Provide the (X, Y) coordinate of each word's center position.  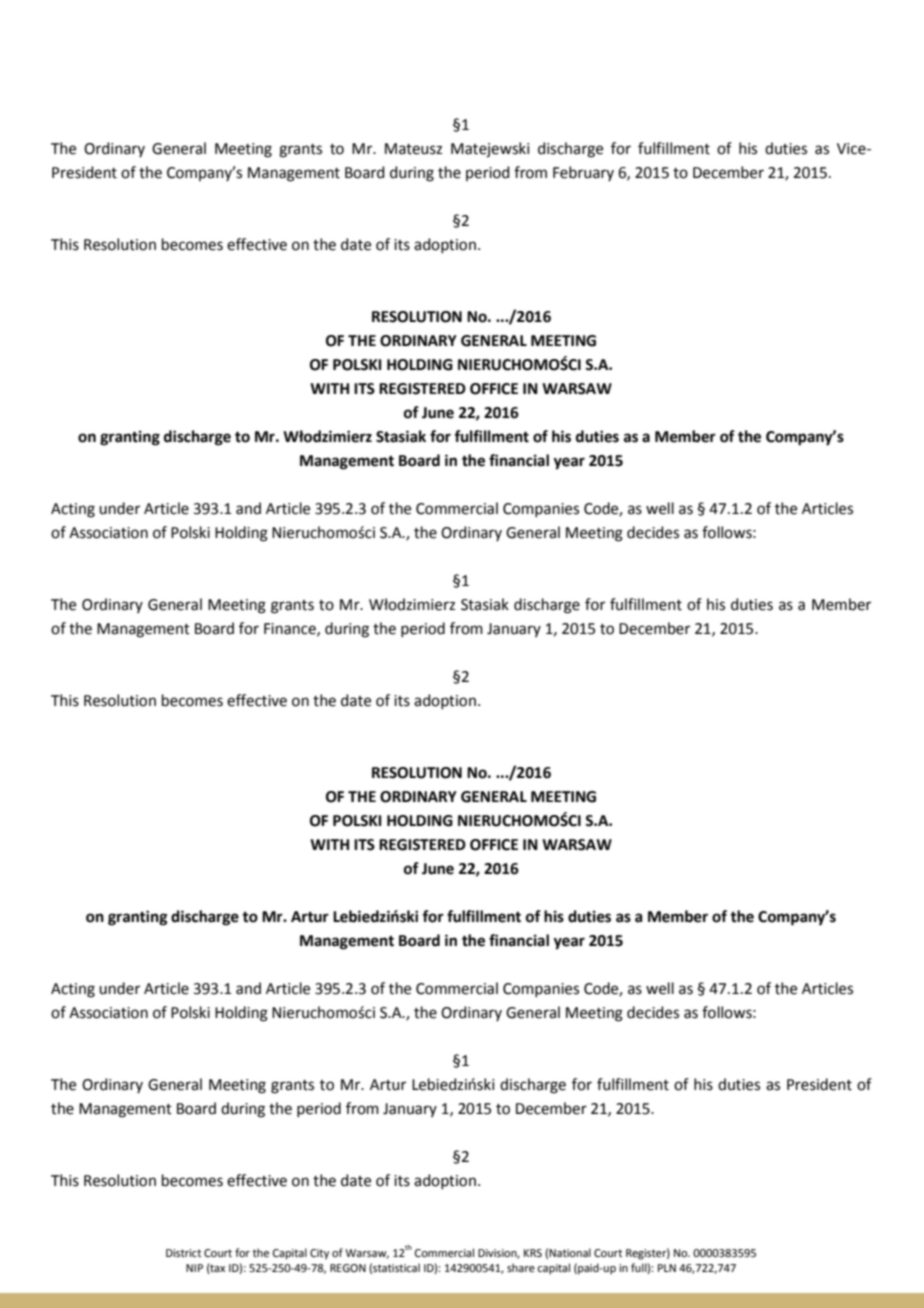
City (319, 1254)
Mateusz (413, 149)
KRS (533, 1253)
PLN (667, 1268)
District (183, 1253)
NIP (194, 1268)
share (521, 1267)
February (583, 173)
